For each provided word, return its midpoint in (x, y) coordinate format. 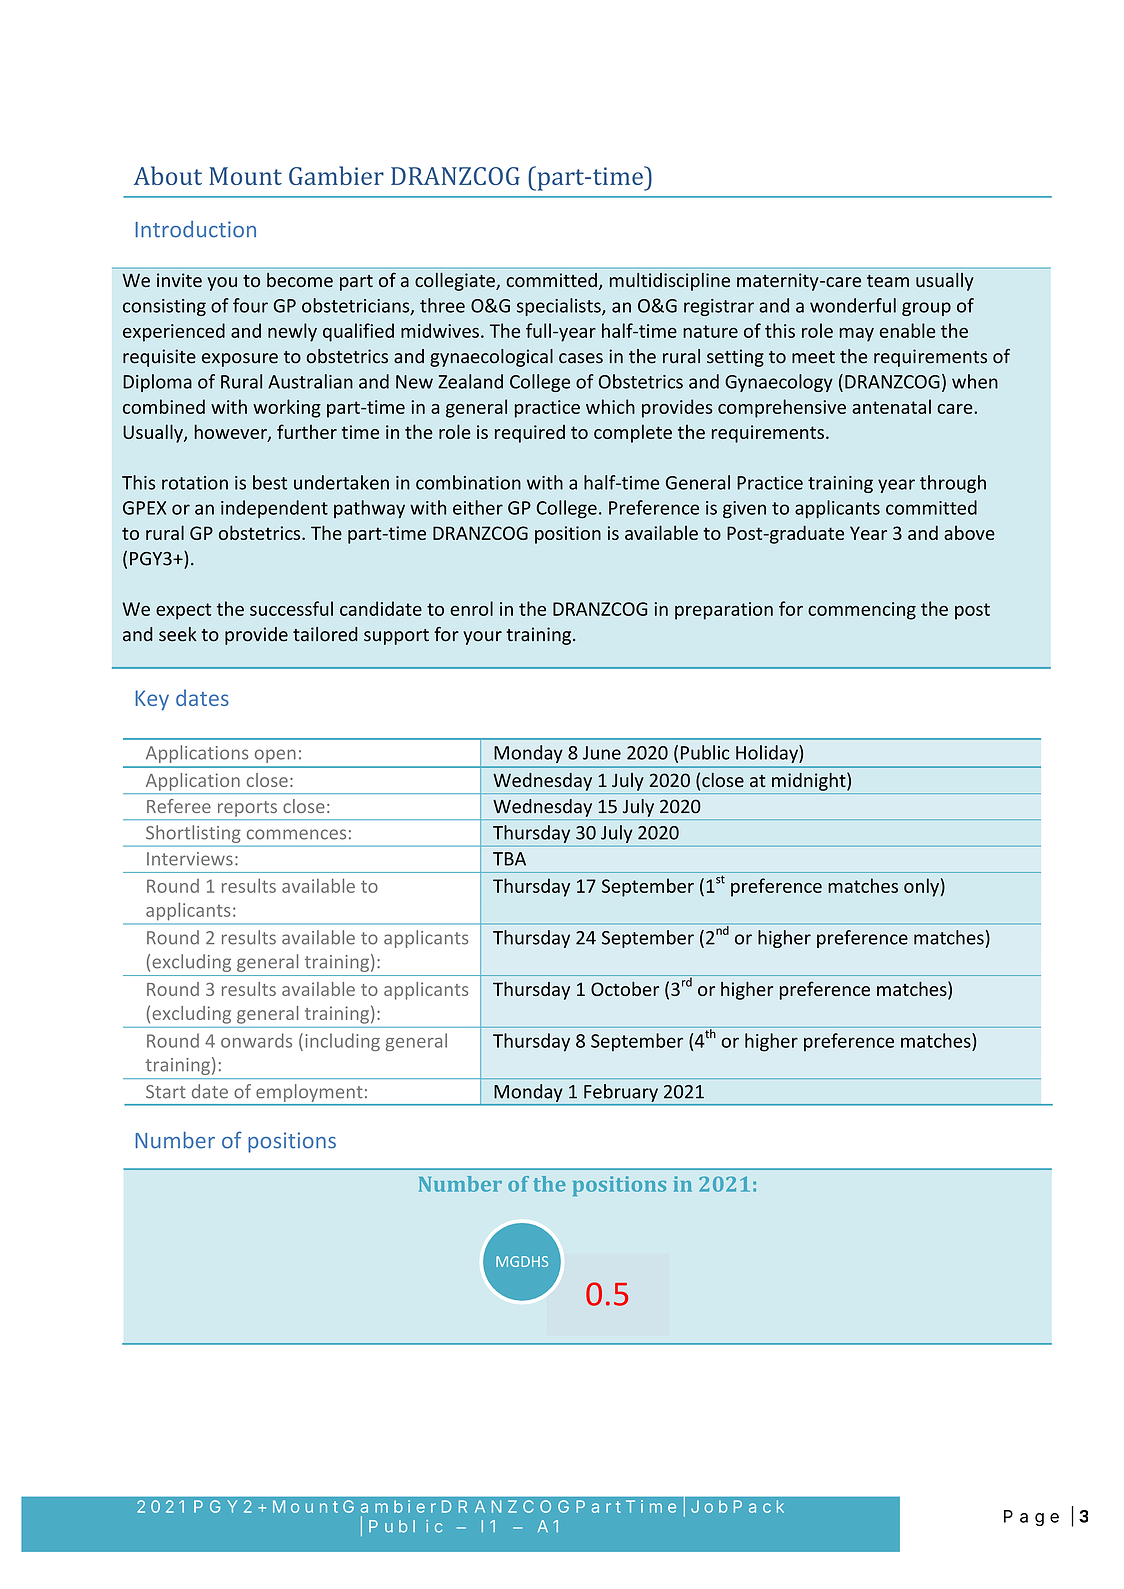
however (231, 433)
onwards (256, 1040)
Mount (245, 176)
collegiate (456, 282)
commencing (862, 611)
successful (291, 608)
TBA (509, 859)
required (530, 434)
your (482, 638)
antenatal (891, 406)
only (921, 887)
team (888, 281)
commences (296, 834)
